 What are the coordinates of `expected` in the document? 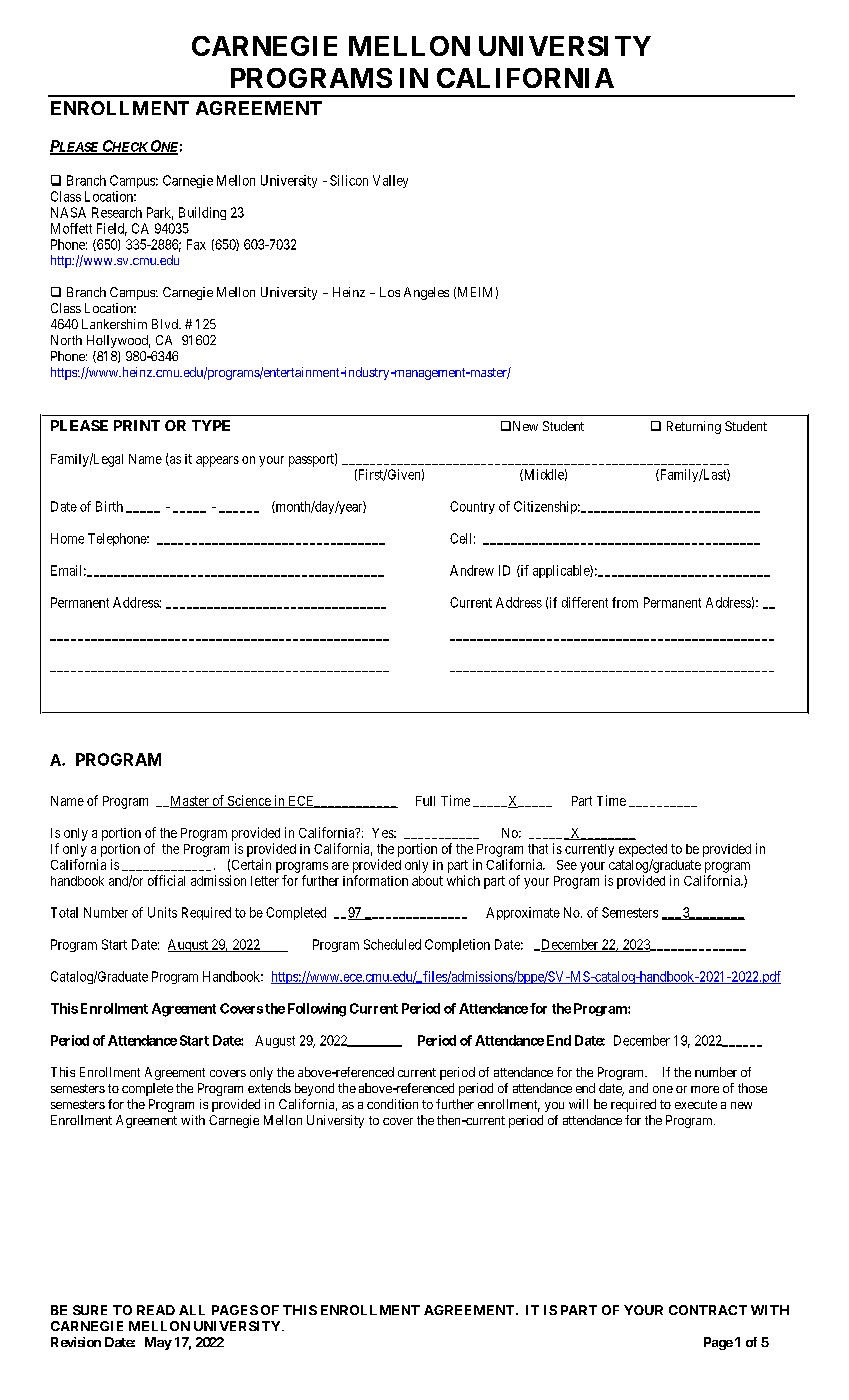 It's located at (643, 850).
